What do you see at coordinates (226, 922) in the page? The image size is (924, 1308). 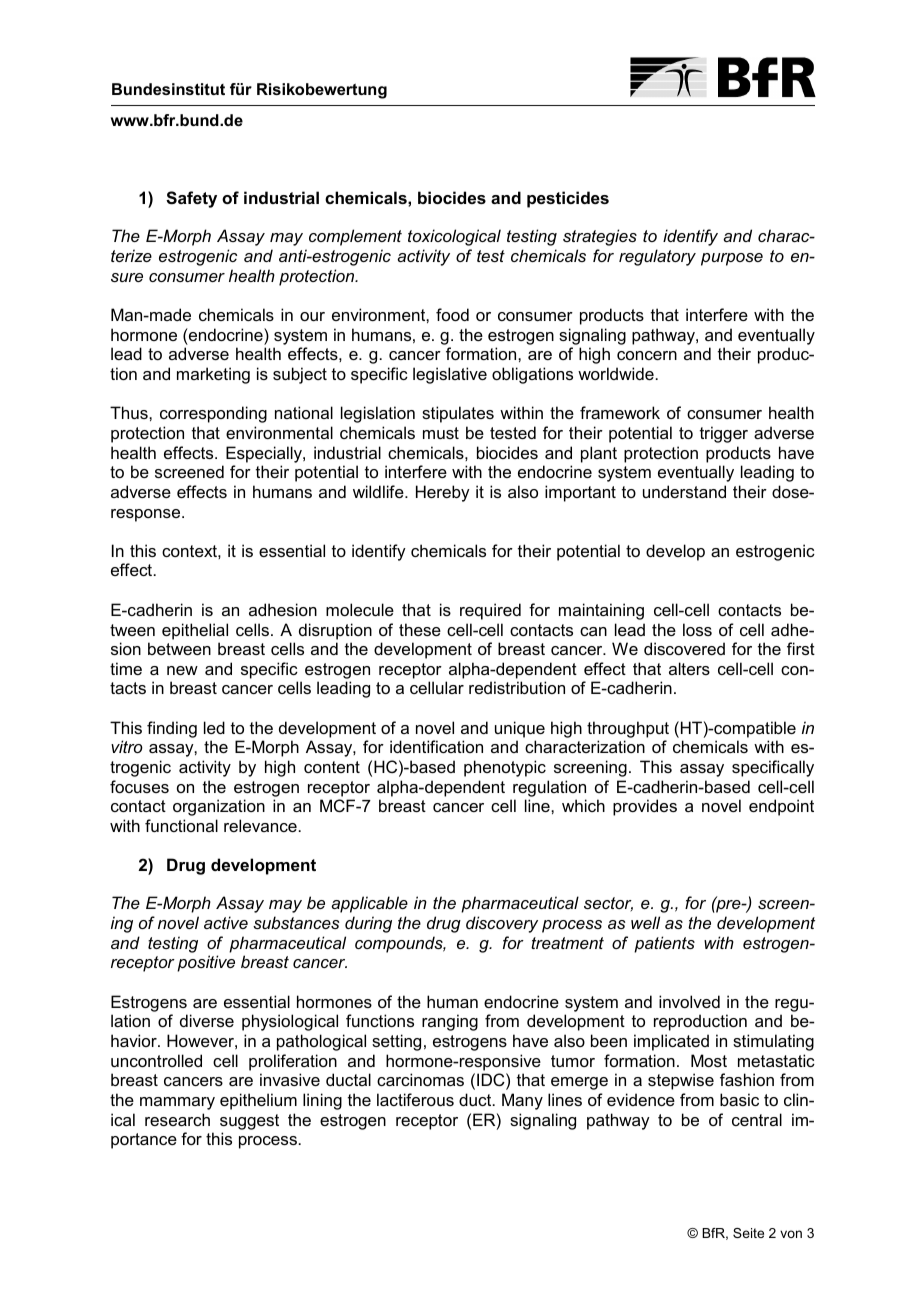 I see `active` at bounding box center [226, 922].
